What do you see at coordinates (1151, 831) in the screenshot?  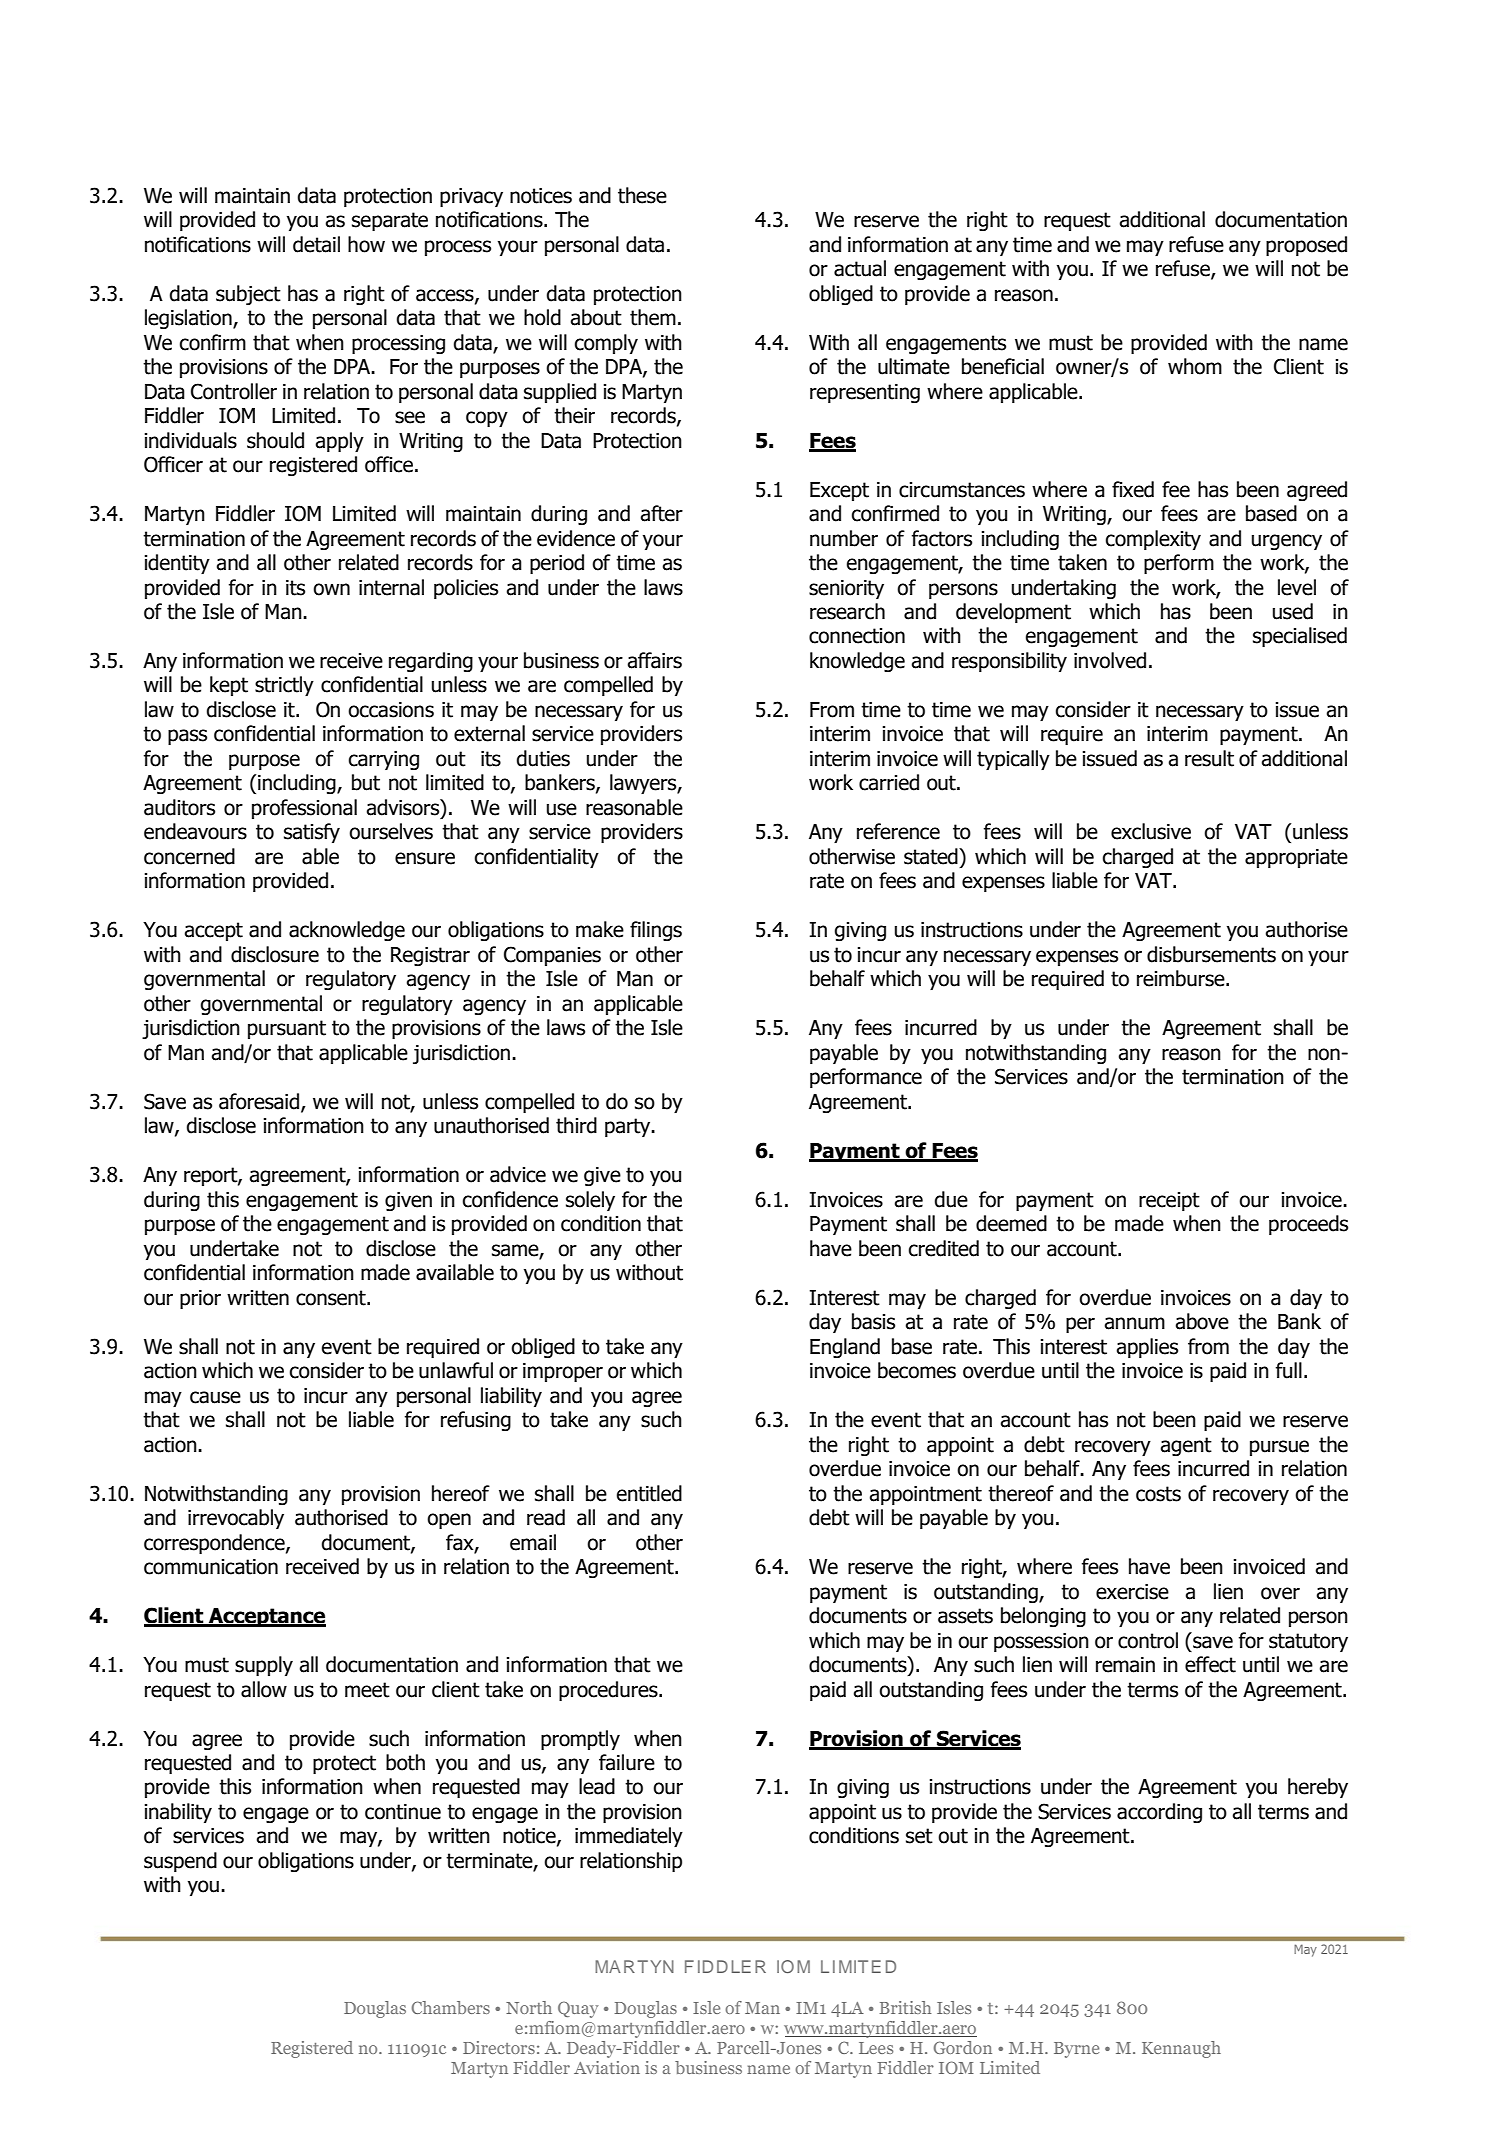 I see `exclusive` at bounding box center [1151, 831].
